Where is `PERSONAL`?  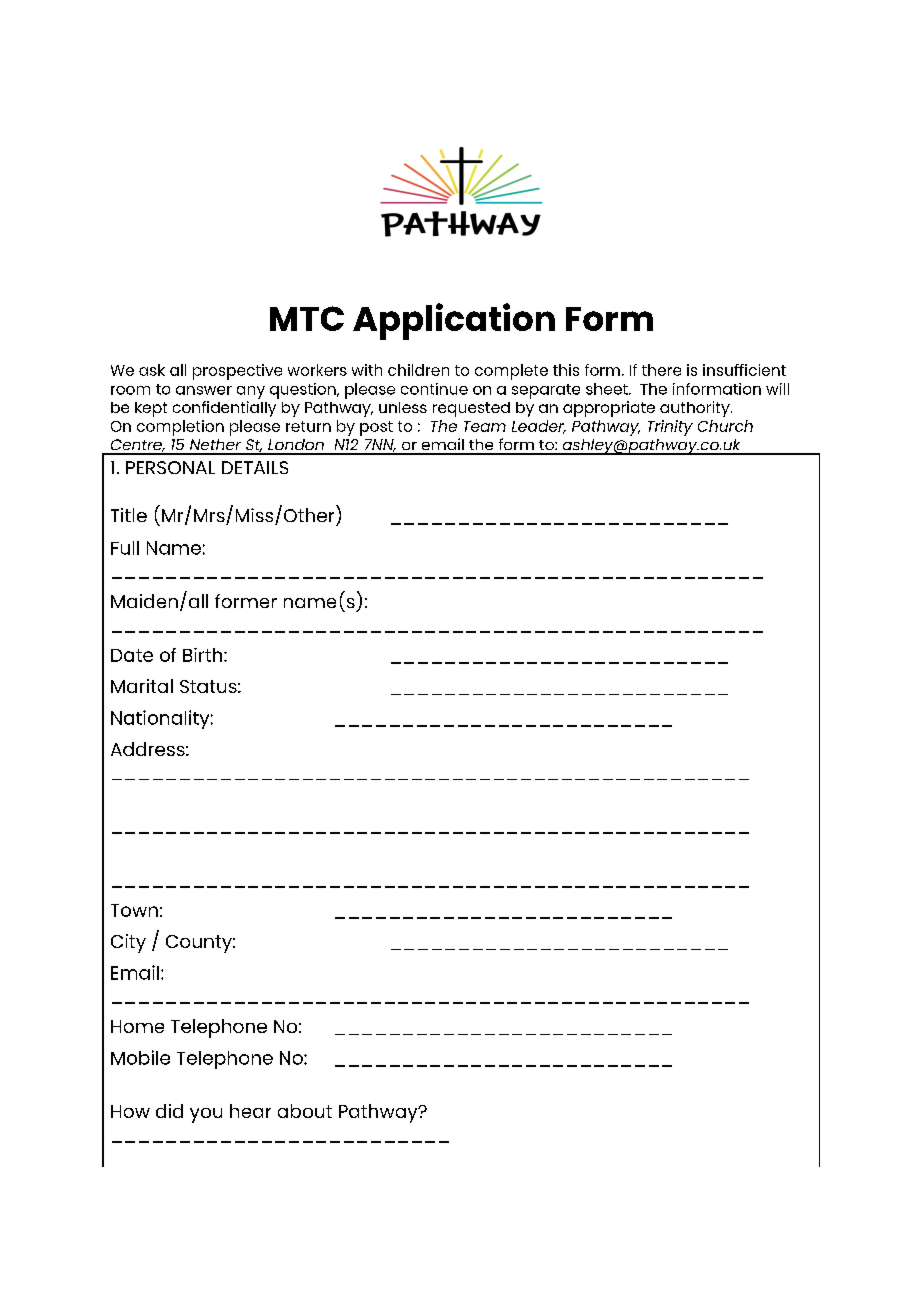
PERSONAL is located at coordinates (170, 467).
